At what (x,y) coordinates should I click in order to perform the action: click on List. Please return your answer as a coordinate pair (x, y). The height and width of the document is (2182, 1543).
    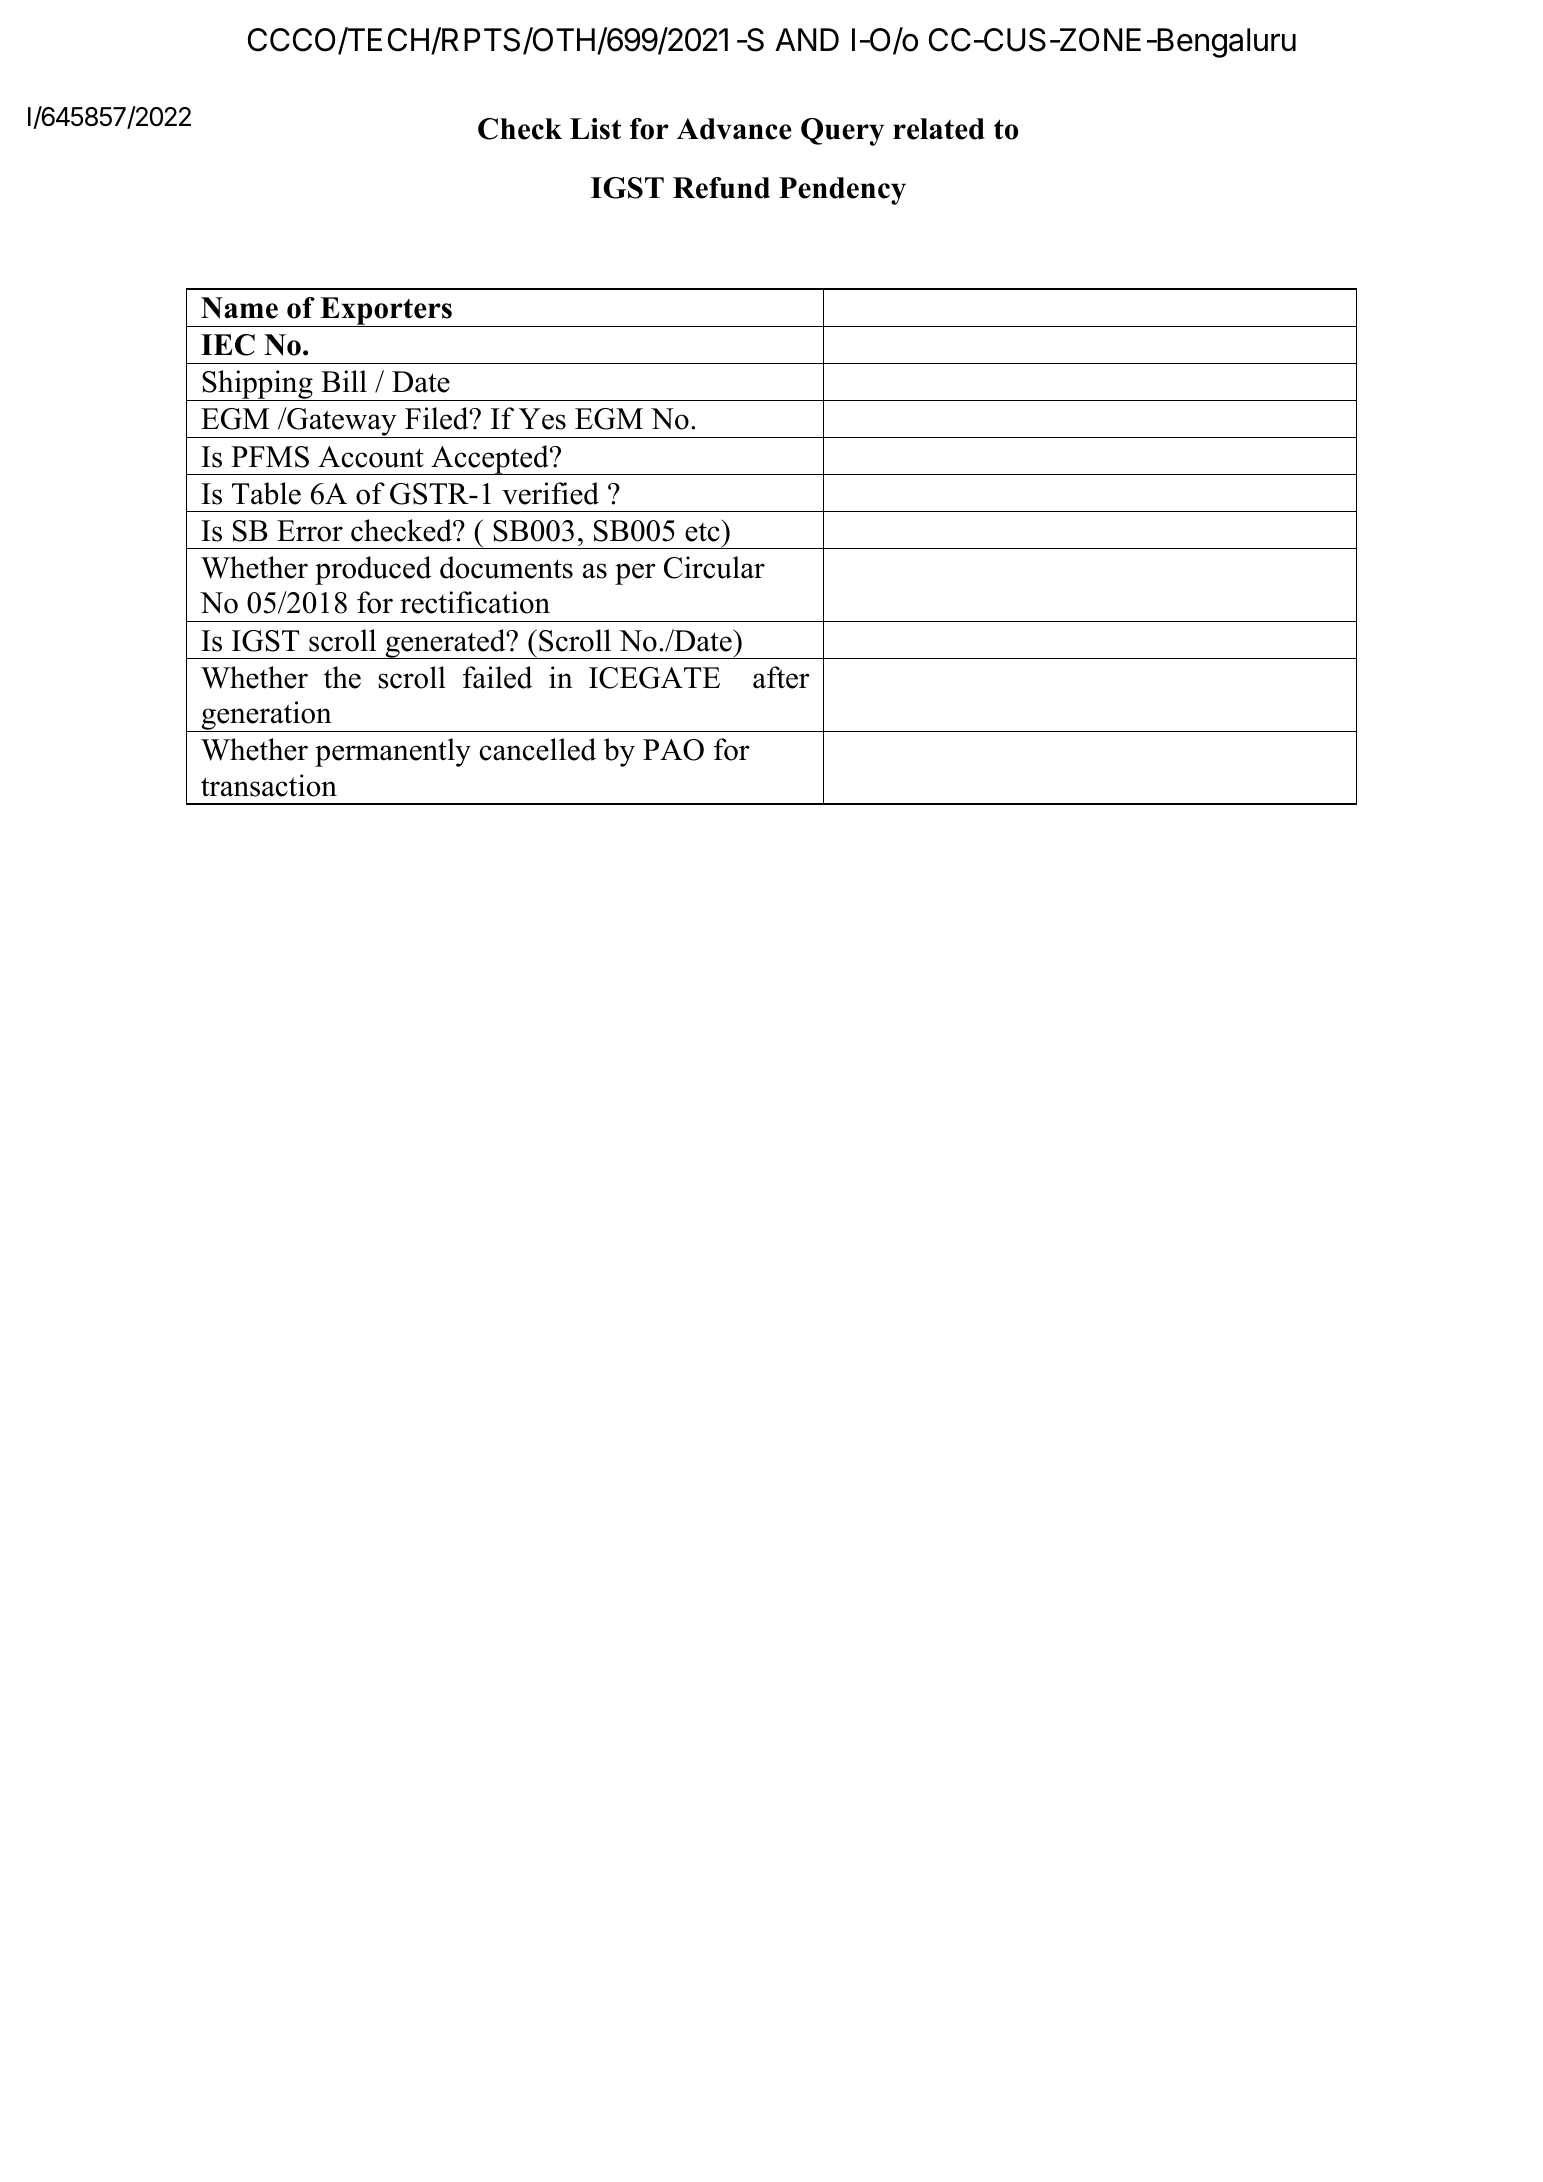
    Looking at the image, I should click on (595, 129).
